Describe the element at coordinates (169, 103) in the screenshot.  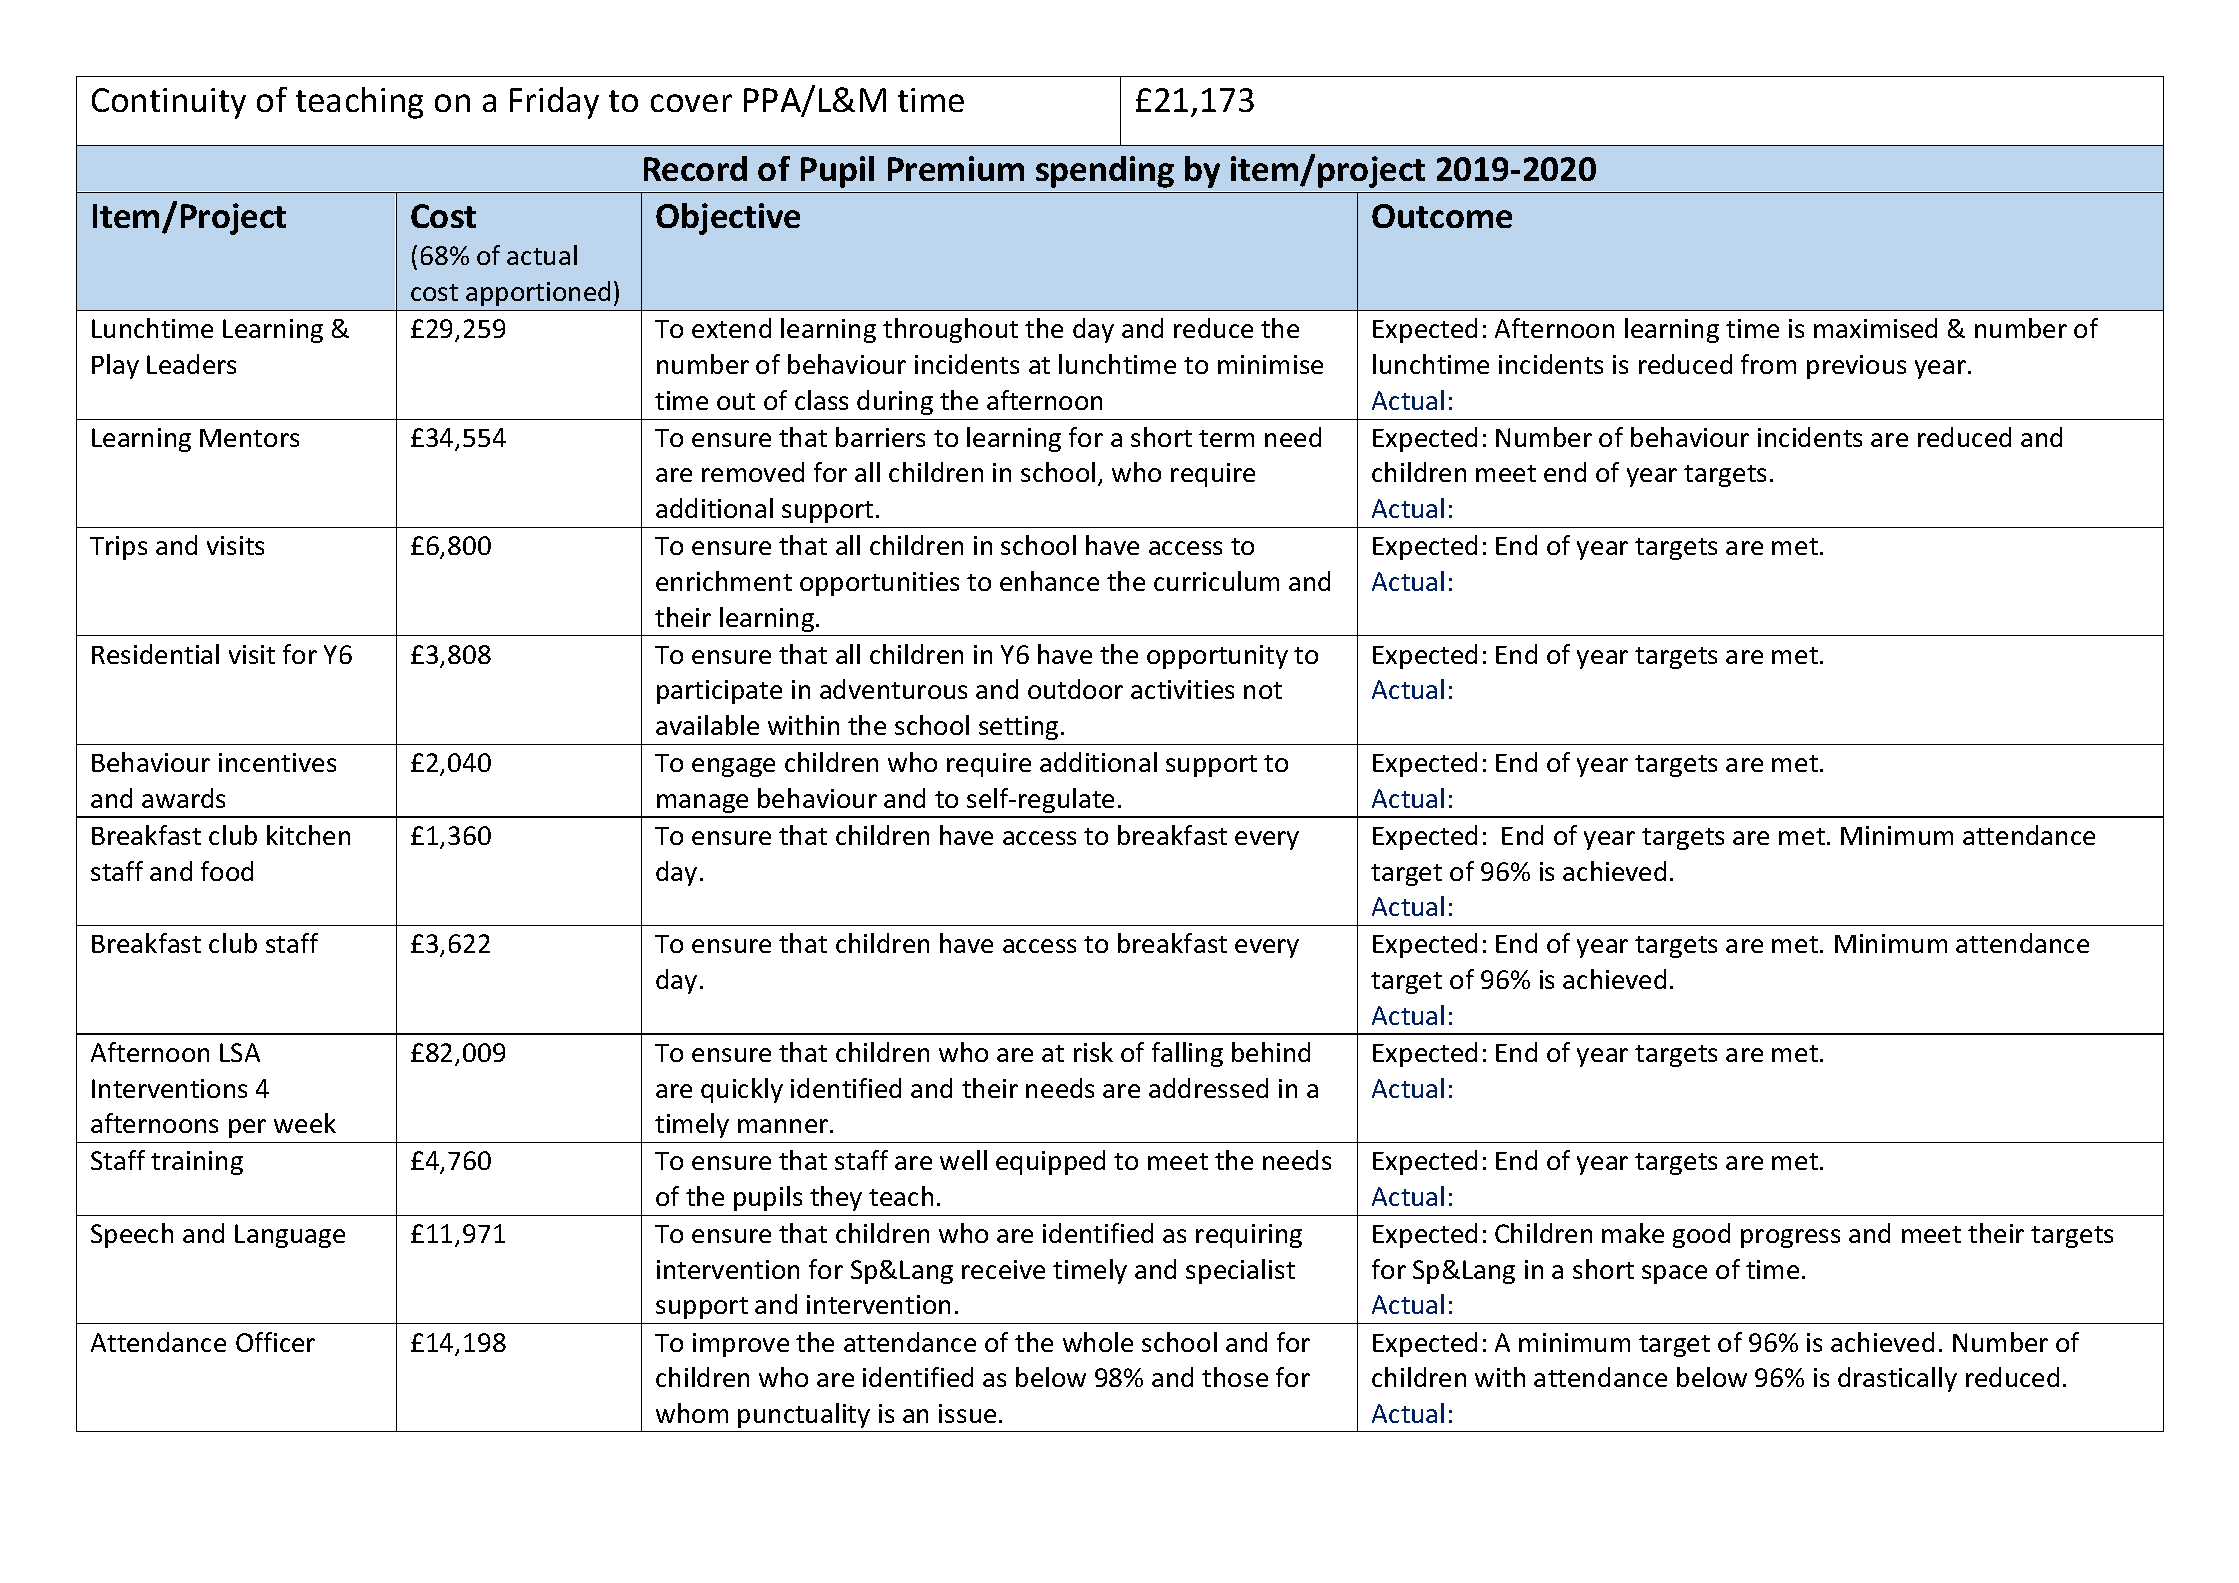
I see `Continuity` at that location.
